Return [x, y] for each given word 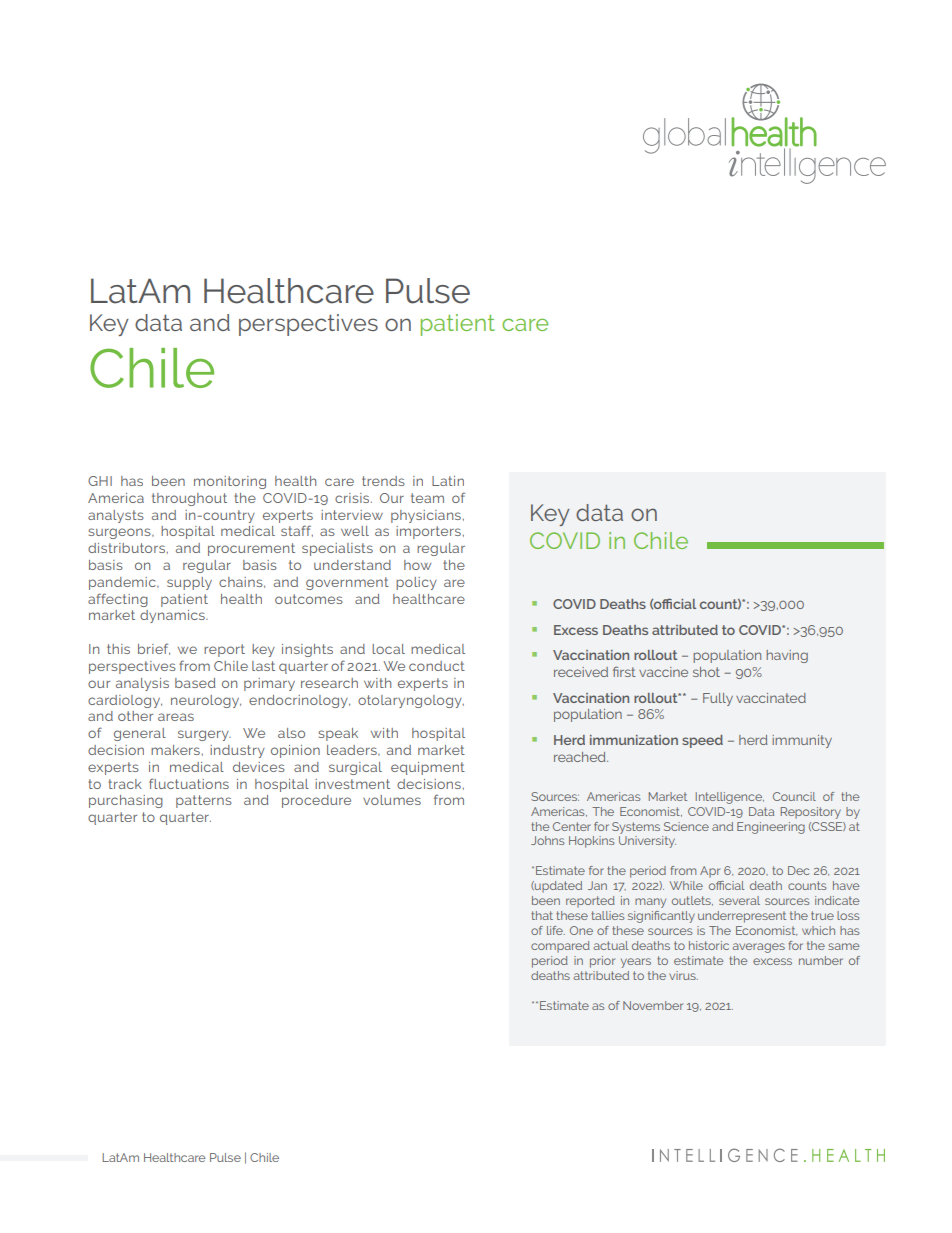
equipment [428, 768]
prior [602, 962]
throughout [189, 499]
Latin [448, 481]
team [427, 498]
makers [175, 750]
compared [560, 947]
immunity [802, 741]
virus [683, 975]
